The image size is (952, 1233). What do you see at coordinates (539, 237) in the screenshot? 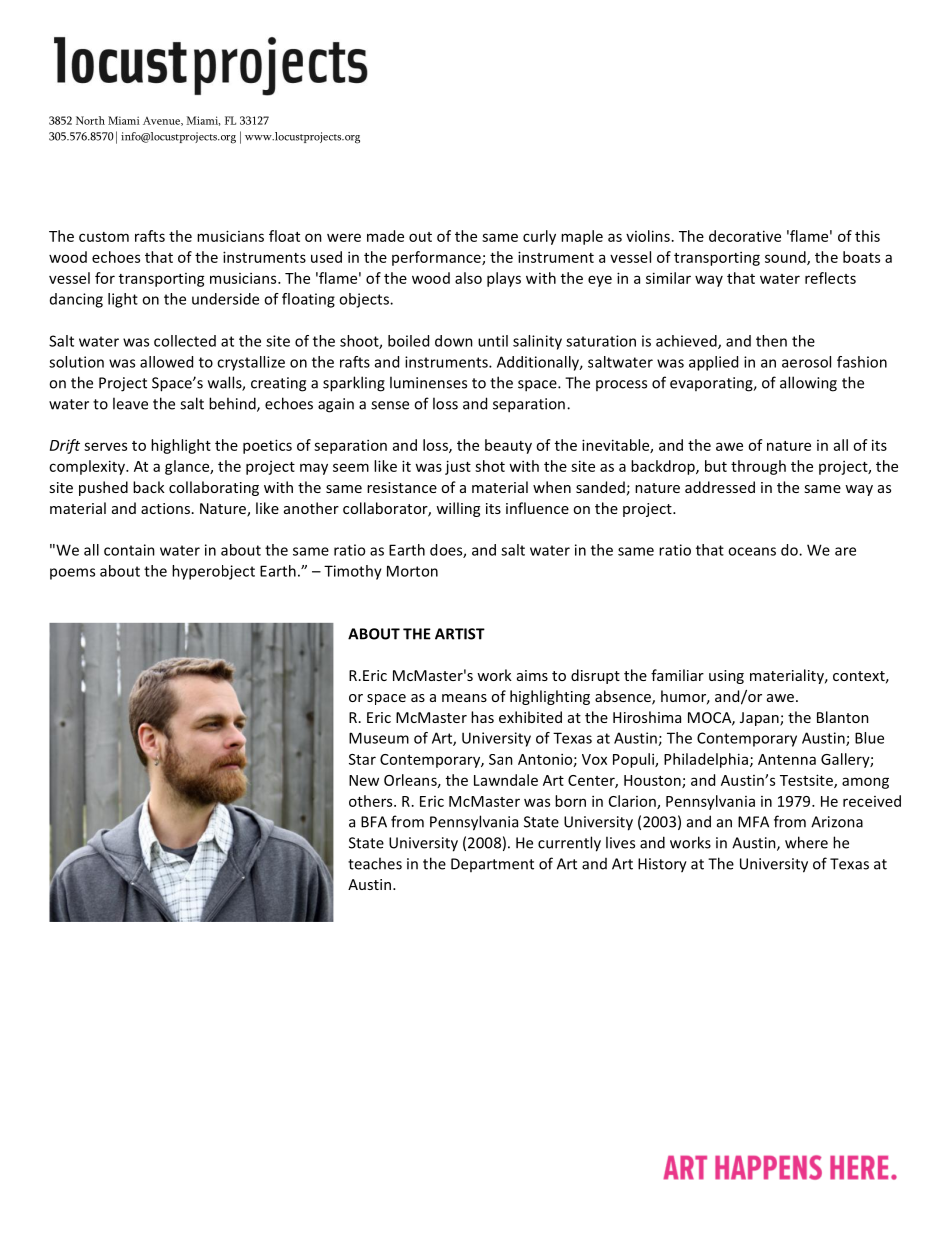
I see `curly` at bounding box center [539, 237].
